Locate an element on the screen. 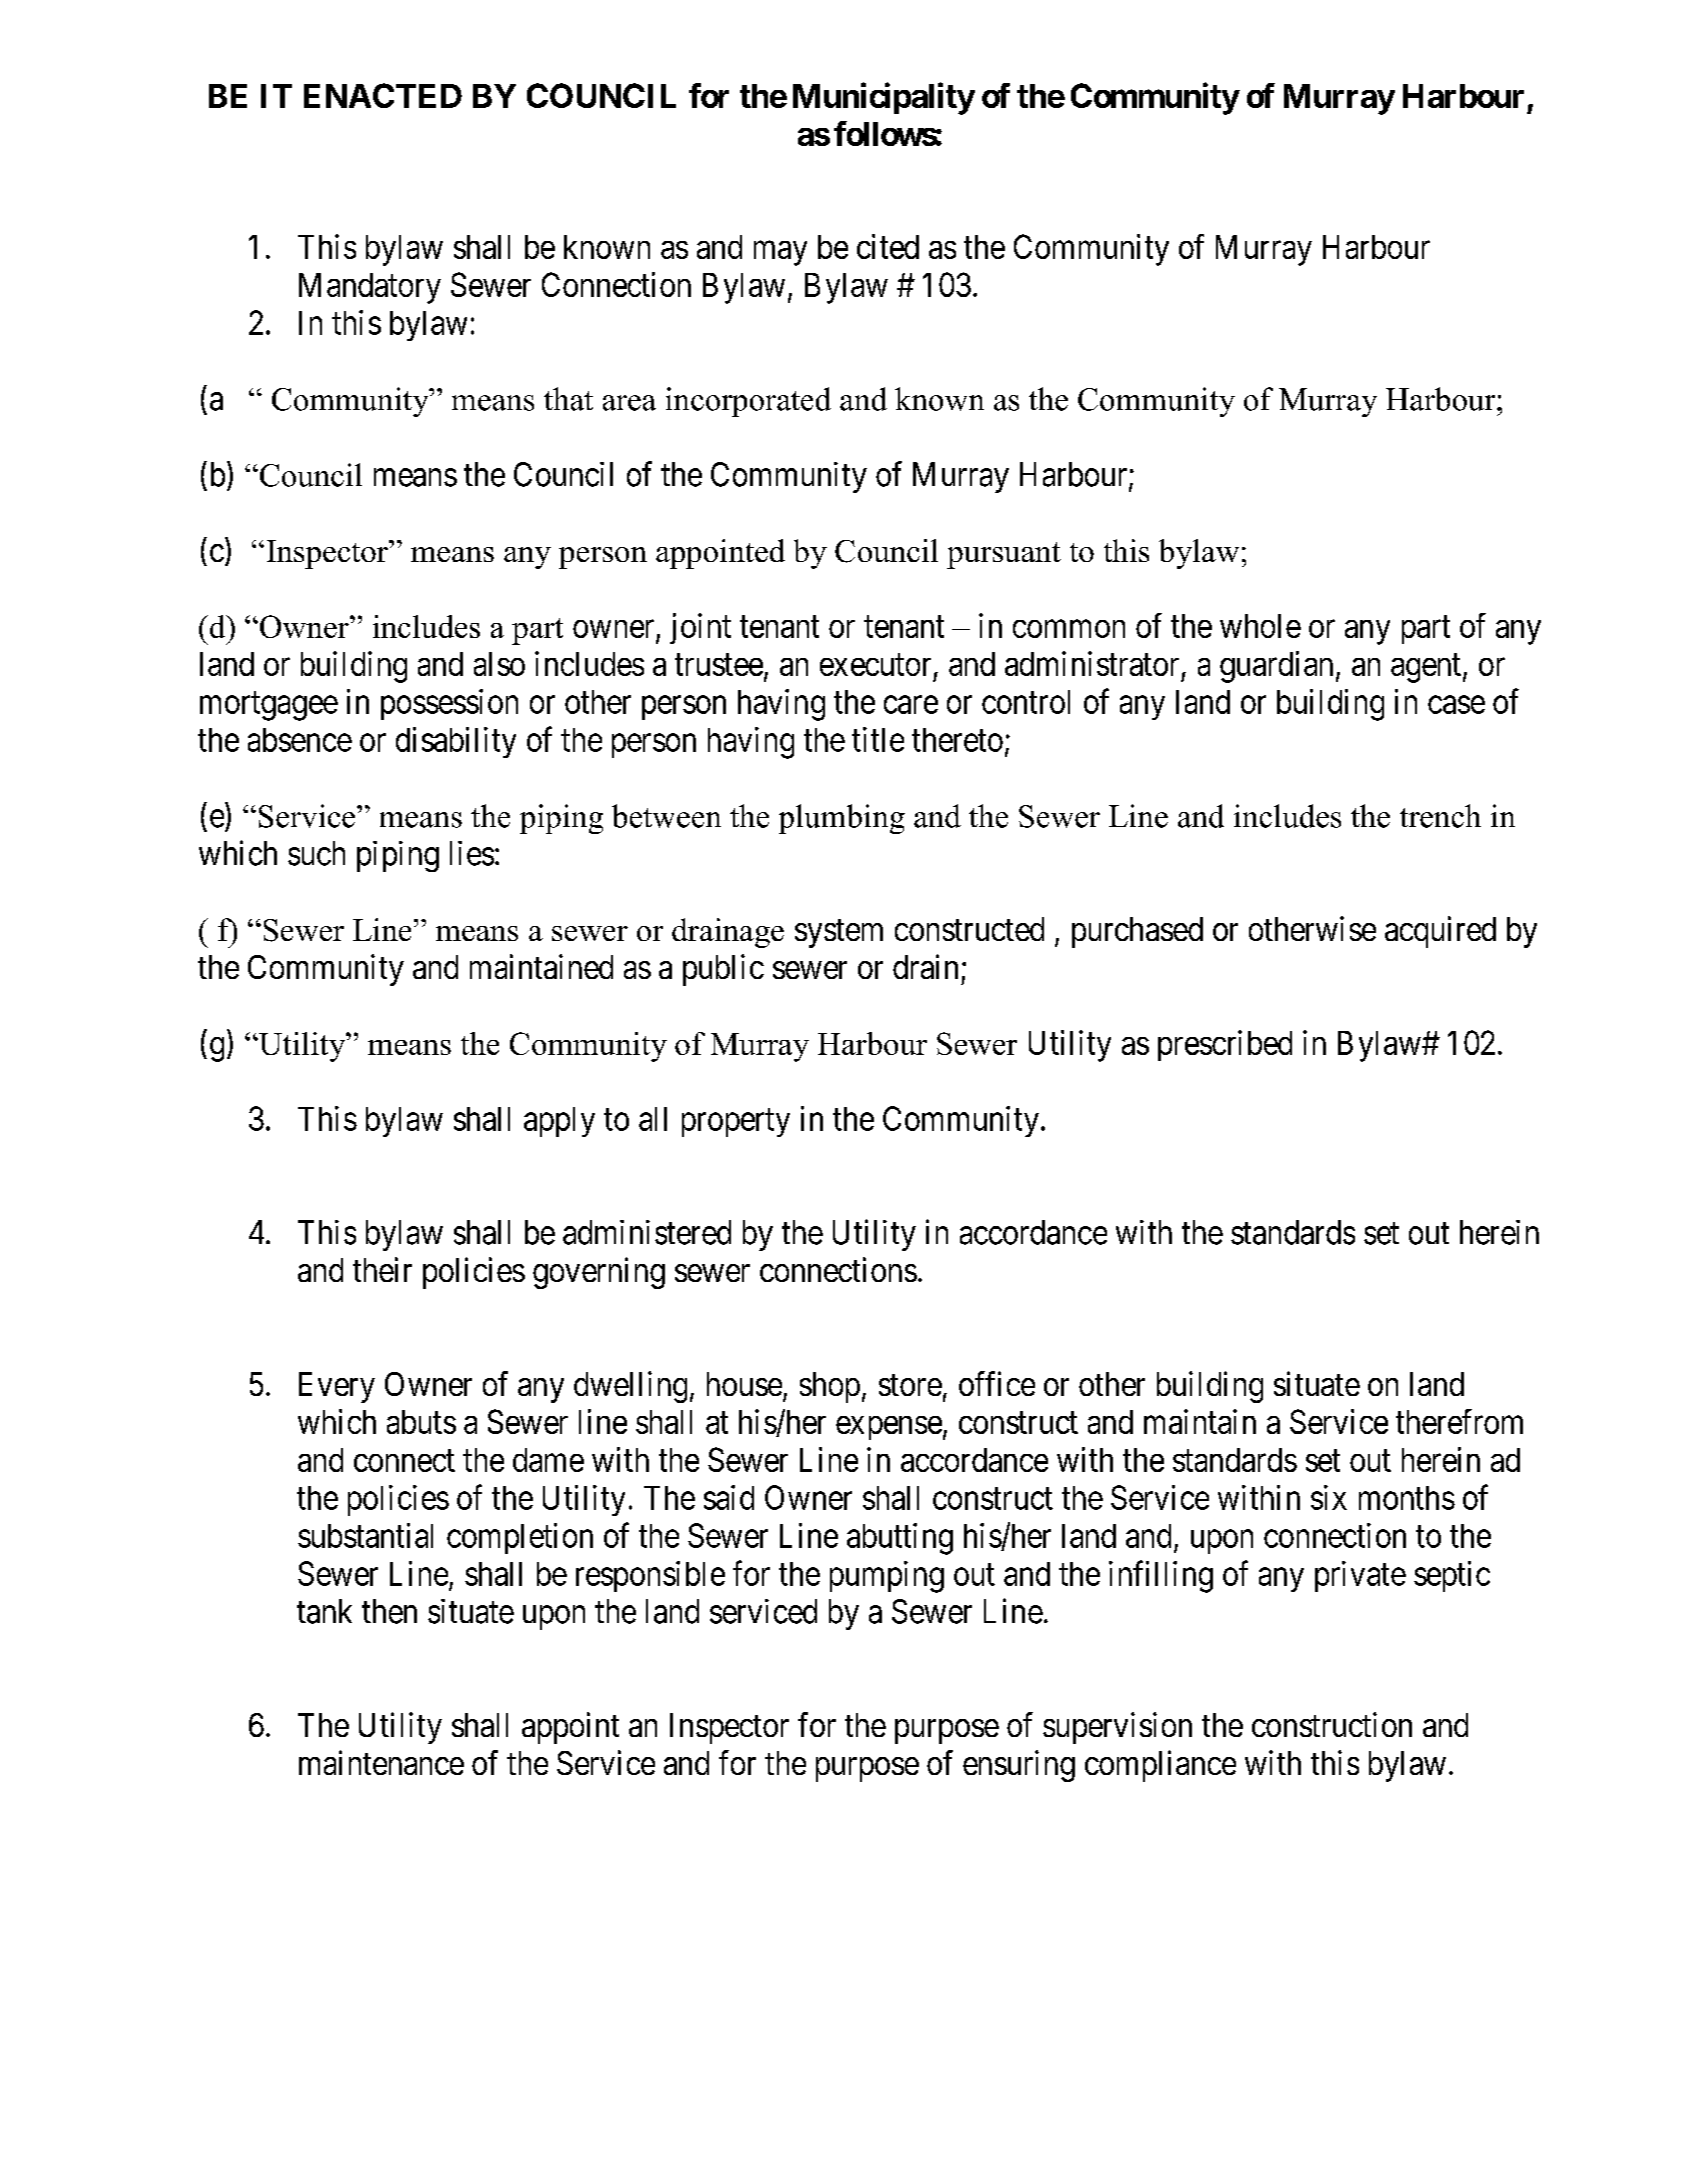 Image resolution: width=1681 pixels, height=2175 pixels. Municipality is located at coordinates (884, 99).
